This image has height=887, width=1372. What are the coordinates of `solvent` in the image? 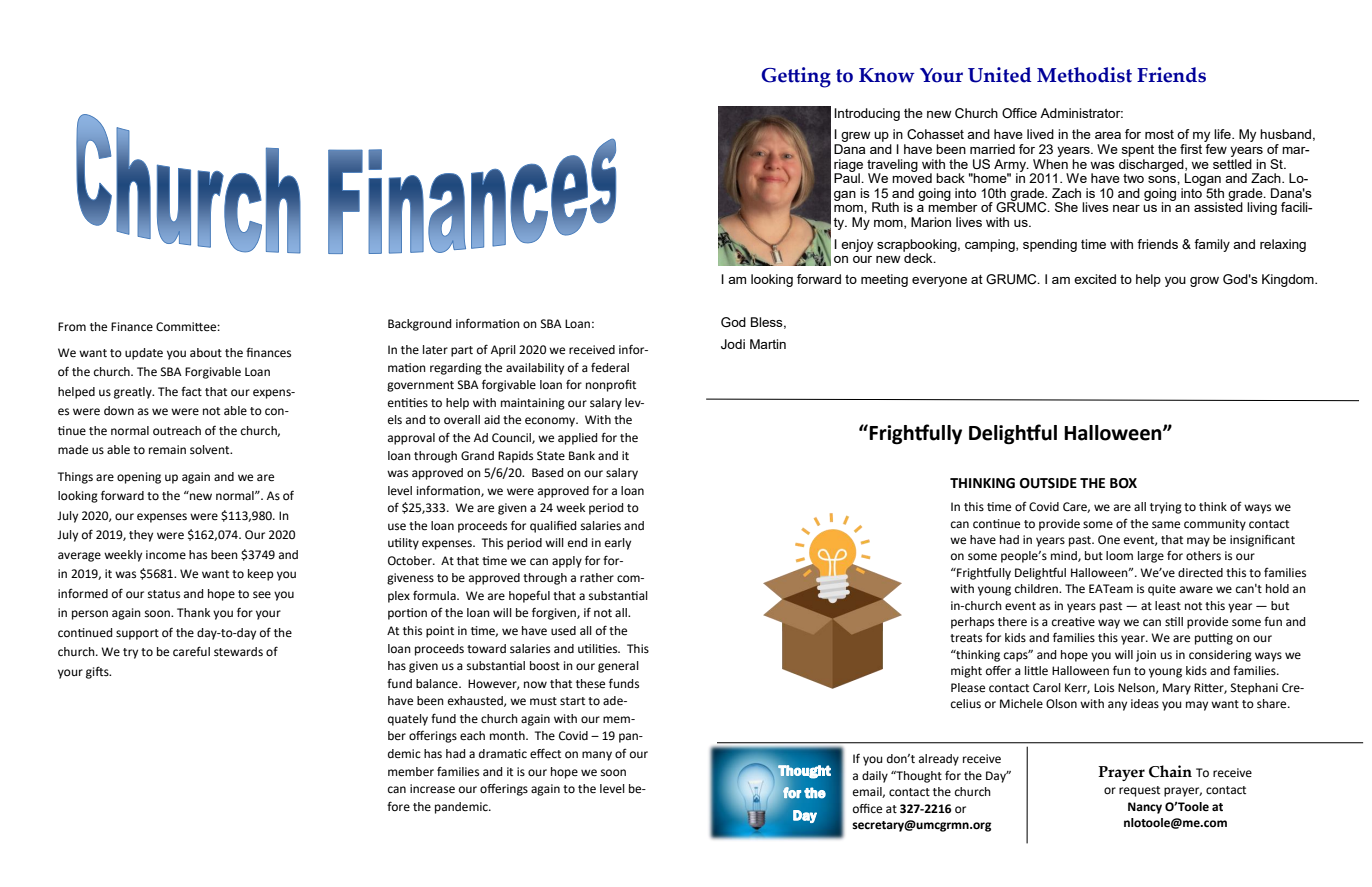 It's located at (211, 450).
